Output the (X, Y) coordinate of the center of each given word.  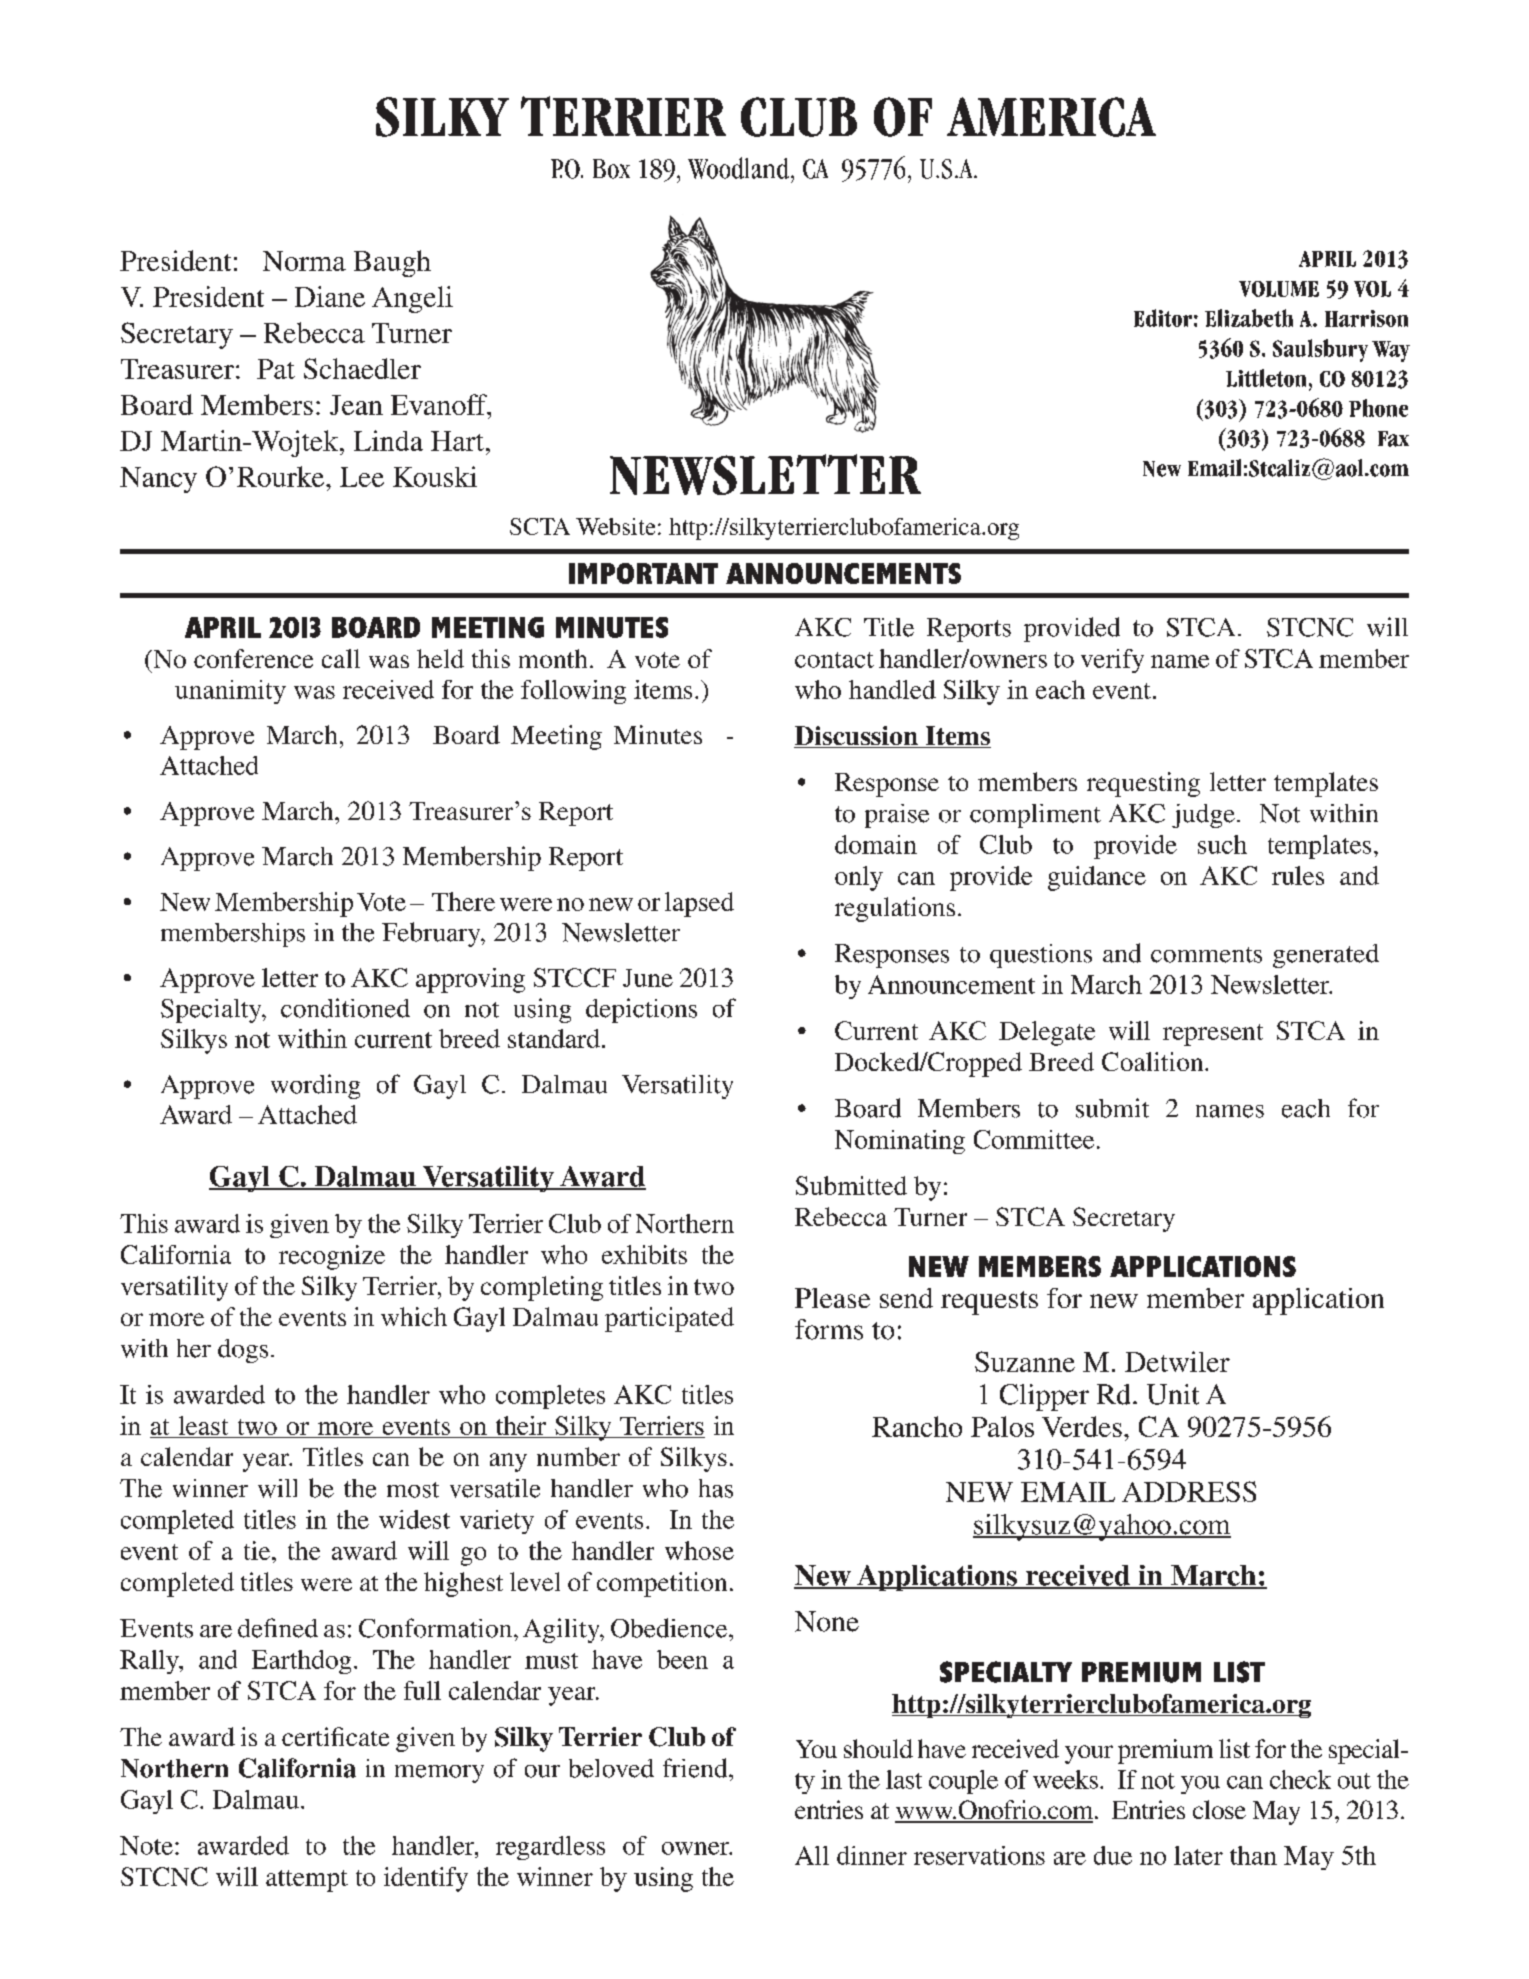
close (1219, 1809)
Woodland (740, 168)
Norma (304, 261)
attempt (307, 1881)
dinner (872, 1855)
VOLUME (1279, 289)
